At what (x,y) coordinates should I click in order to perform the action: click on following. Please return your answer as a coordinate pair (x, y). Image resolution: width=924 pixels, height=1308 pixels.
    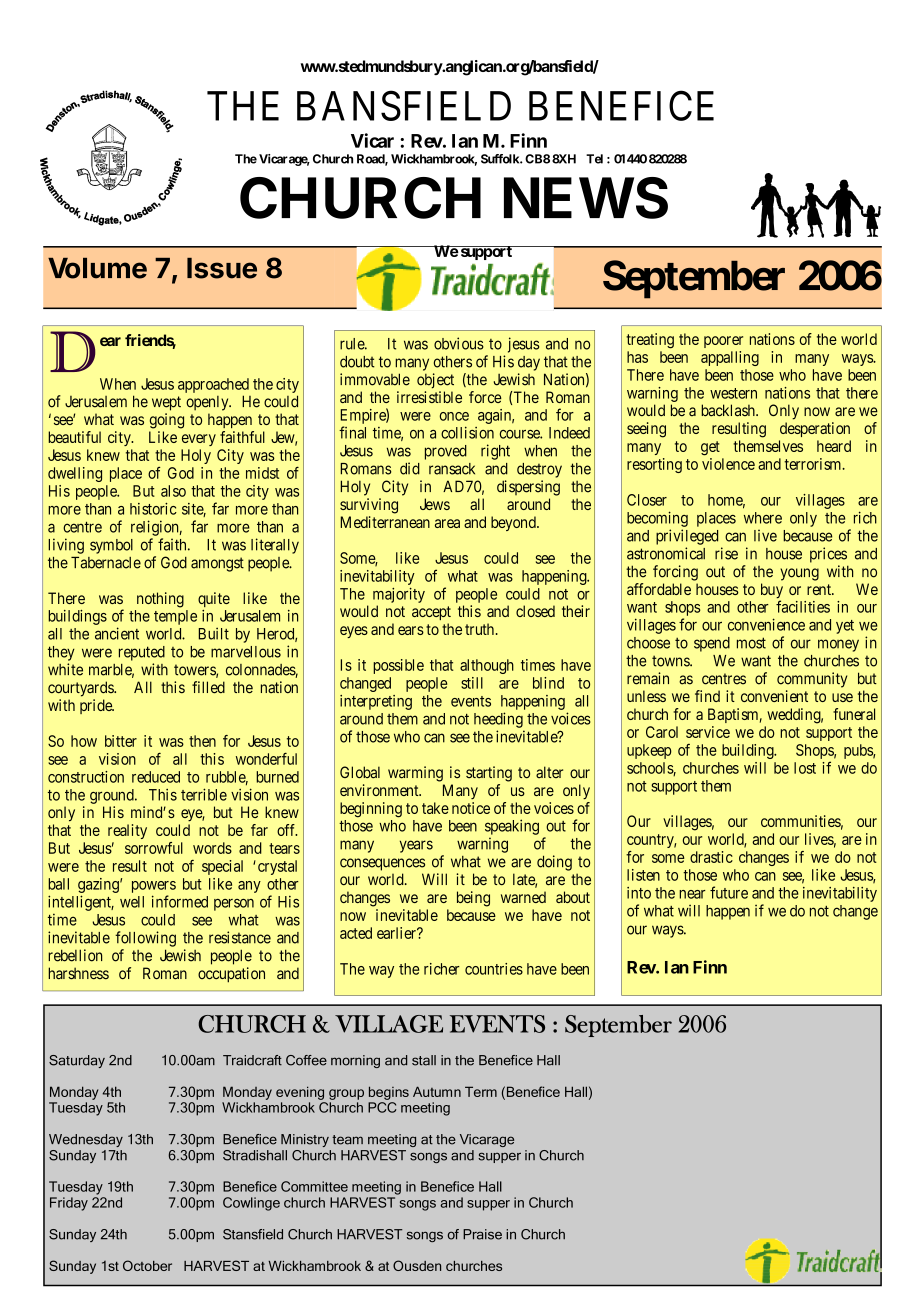
    Looking at the image, I should click on (145, 939).
